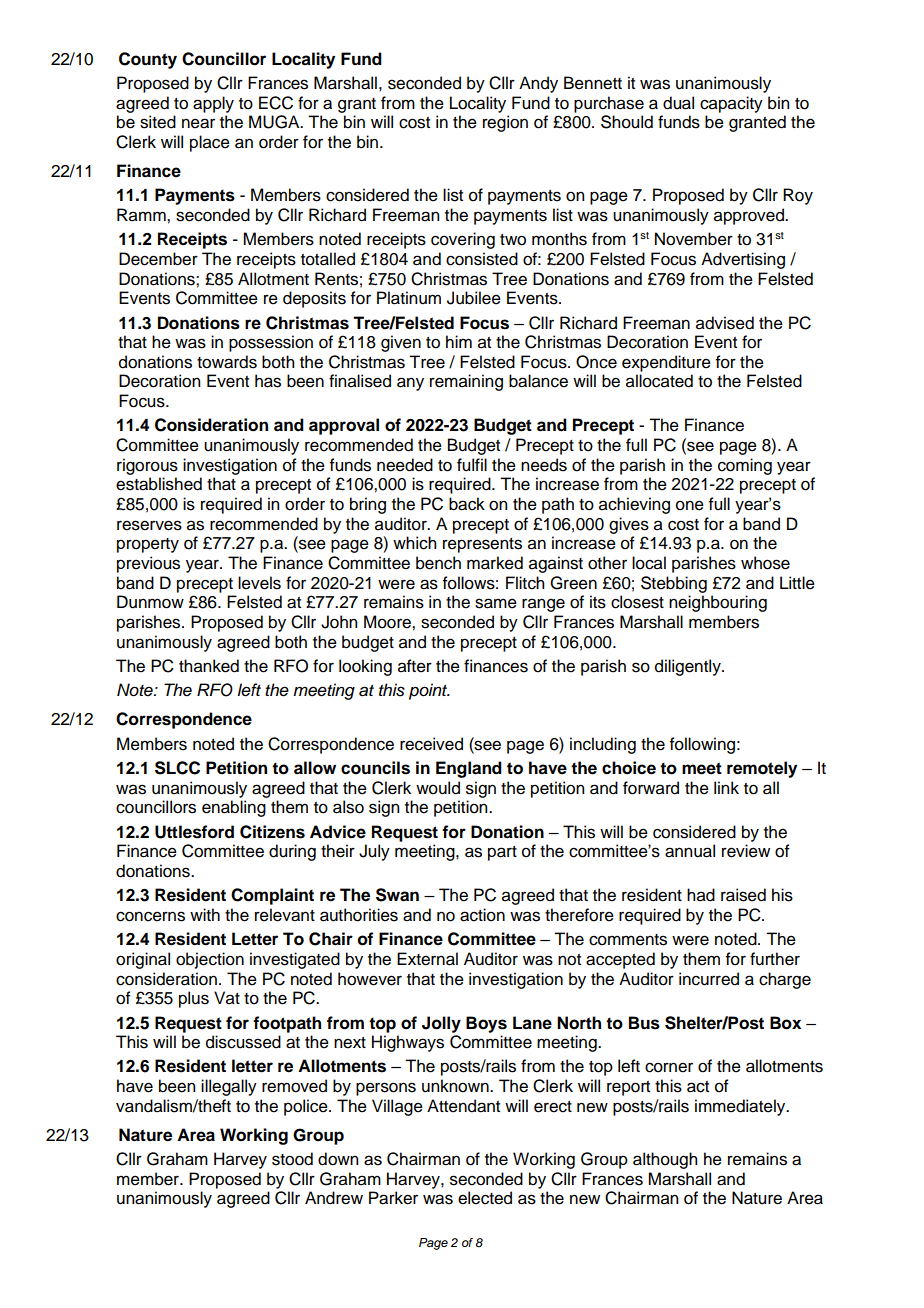 The width and height of the document is (924, 1308). What do you see at coordinates (210, 960) in the document?
I see `objection` at bounding box center [210, 960].
